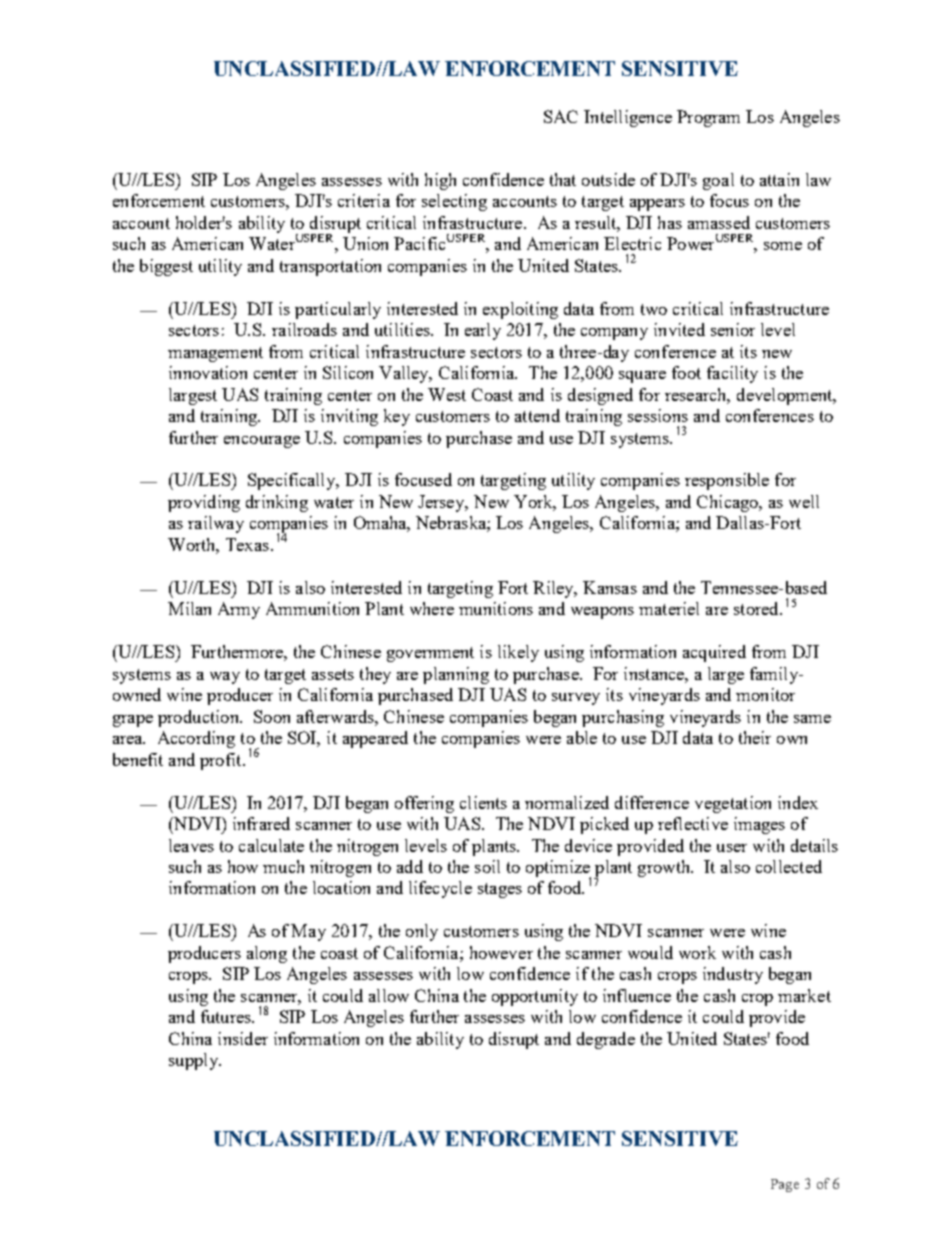  Describe the element at coordinates (606, 1040) in the screenshot. I see `degrade` at that location.
